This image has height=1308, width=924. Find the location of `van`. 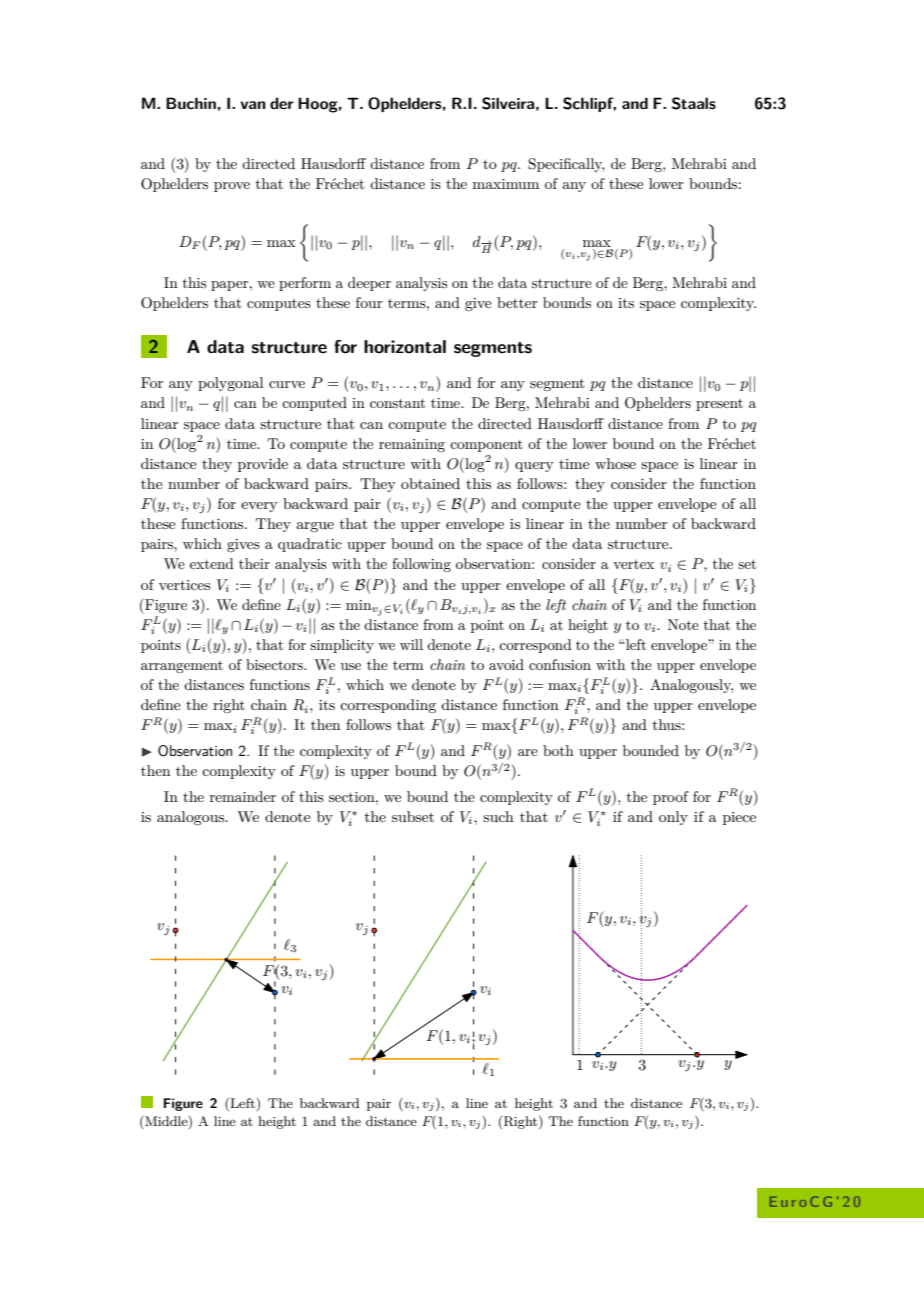

van is located at coordinates (253, 105).
